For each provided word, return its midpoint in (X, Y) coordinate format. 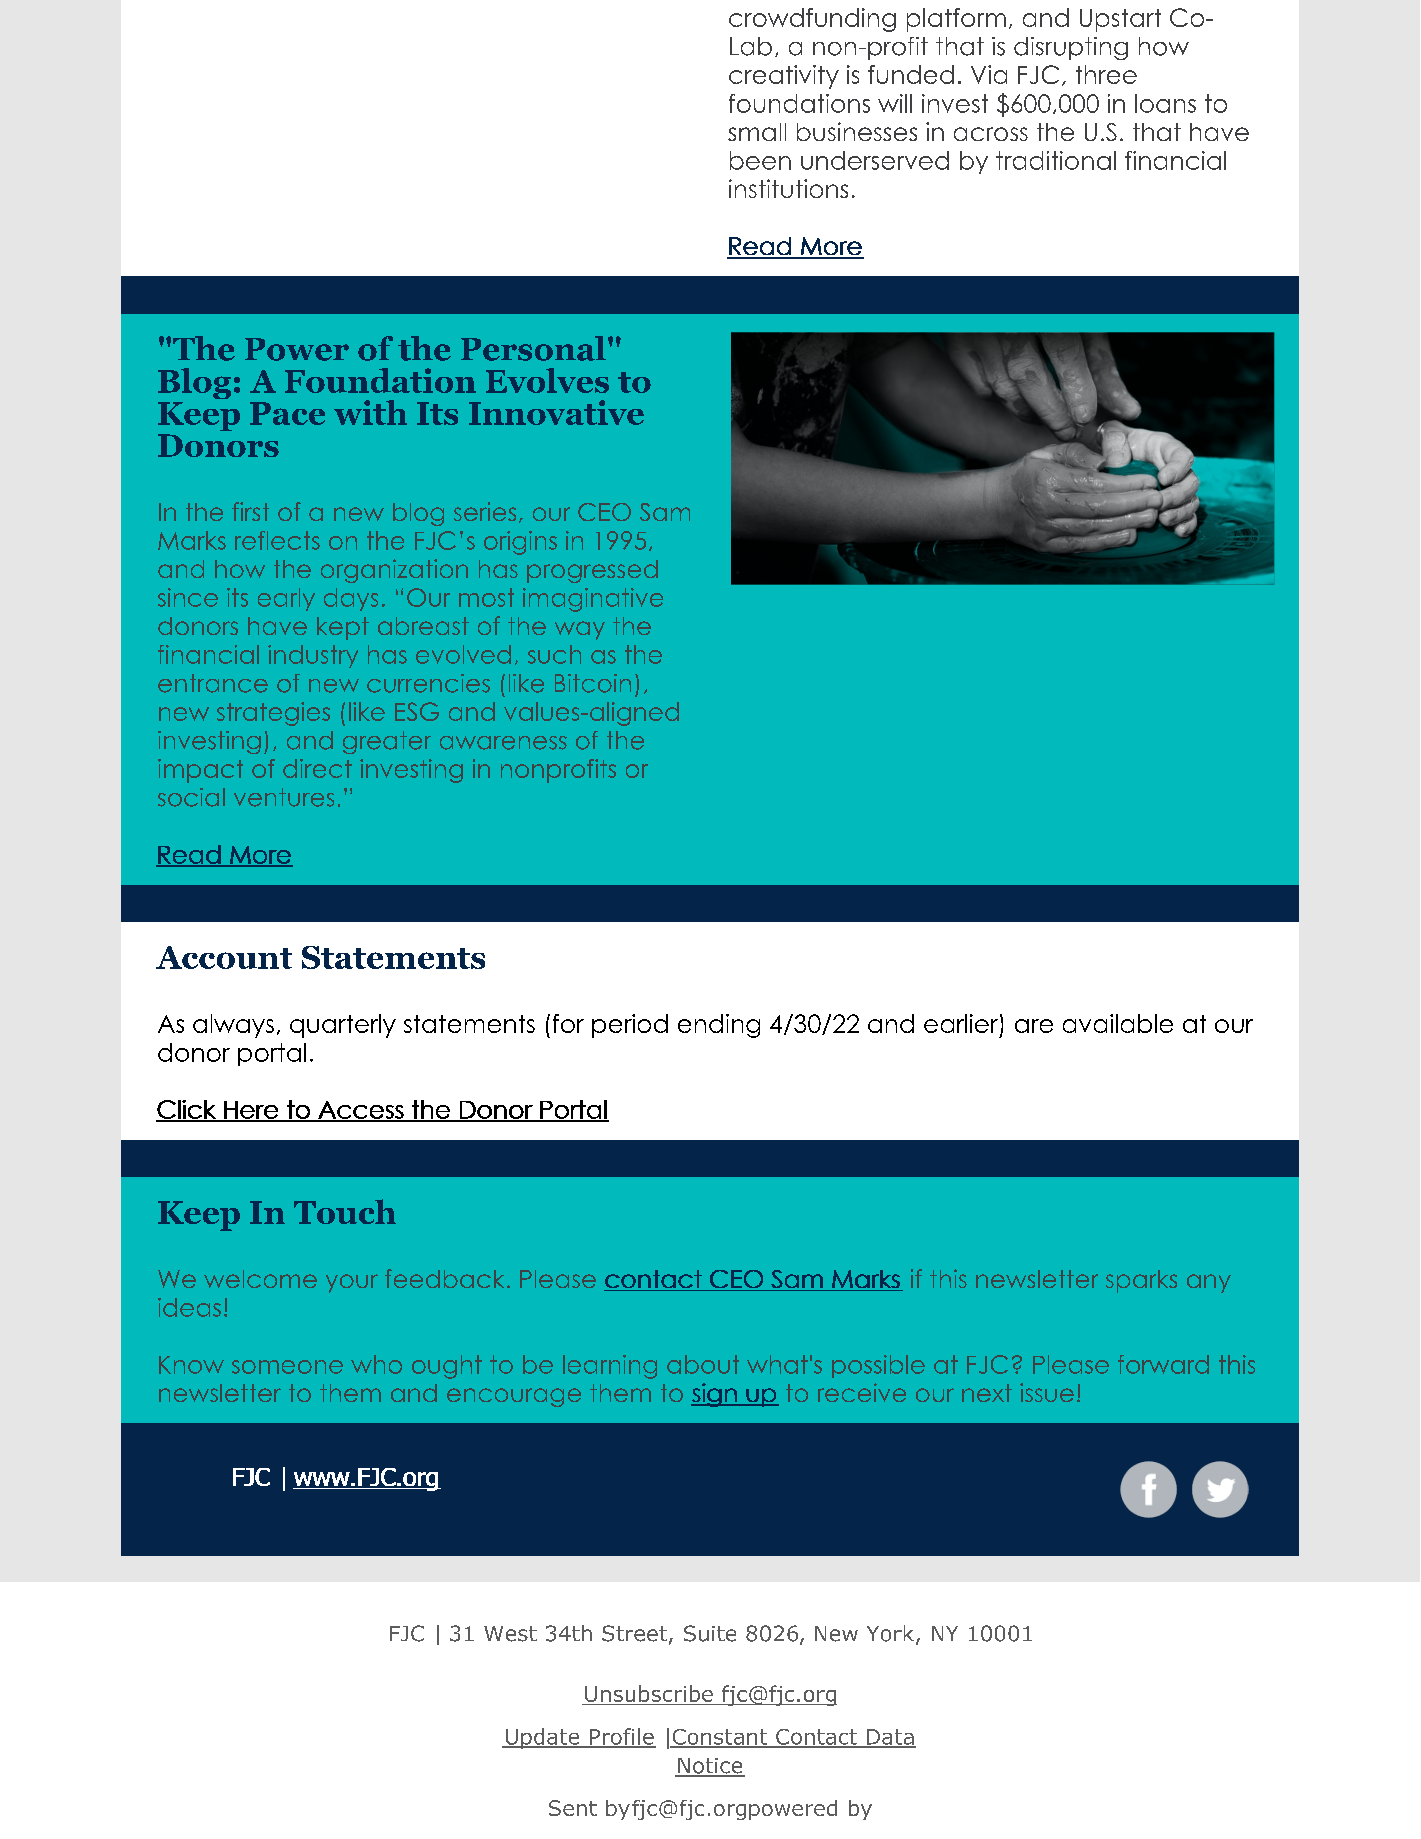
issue (1047, 1392)
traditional (1056, 160)
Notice (710, 1767)
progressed (592, 571)
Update (542, 1738)
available (1118, 1023)
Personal (533, 348)
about (703, 1364)
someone (287, 1367)
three (1106, 74)
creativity (784, 77)
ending (719, 1026)
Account (224, 957)
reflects (277, 540)
